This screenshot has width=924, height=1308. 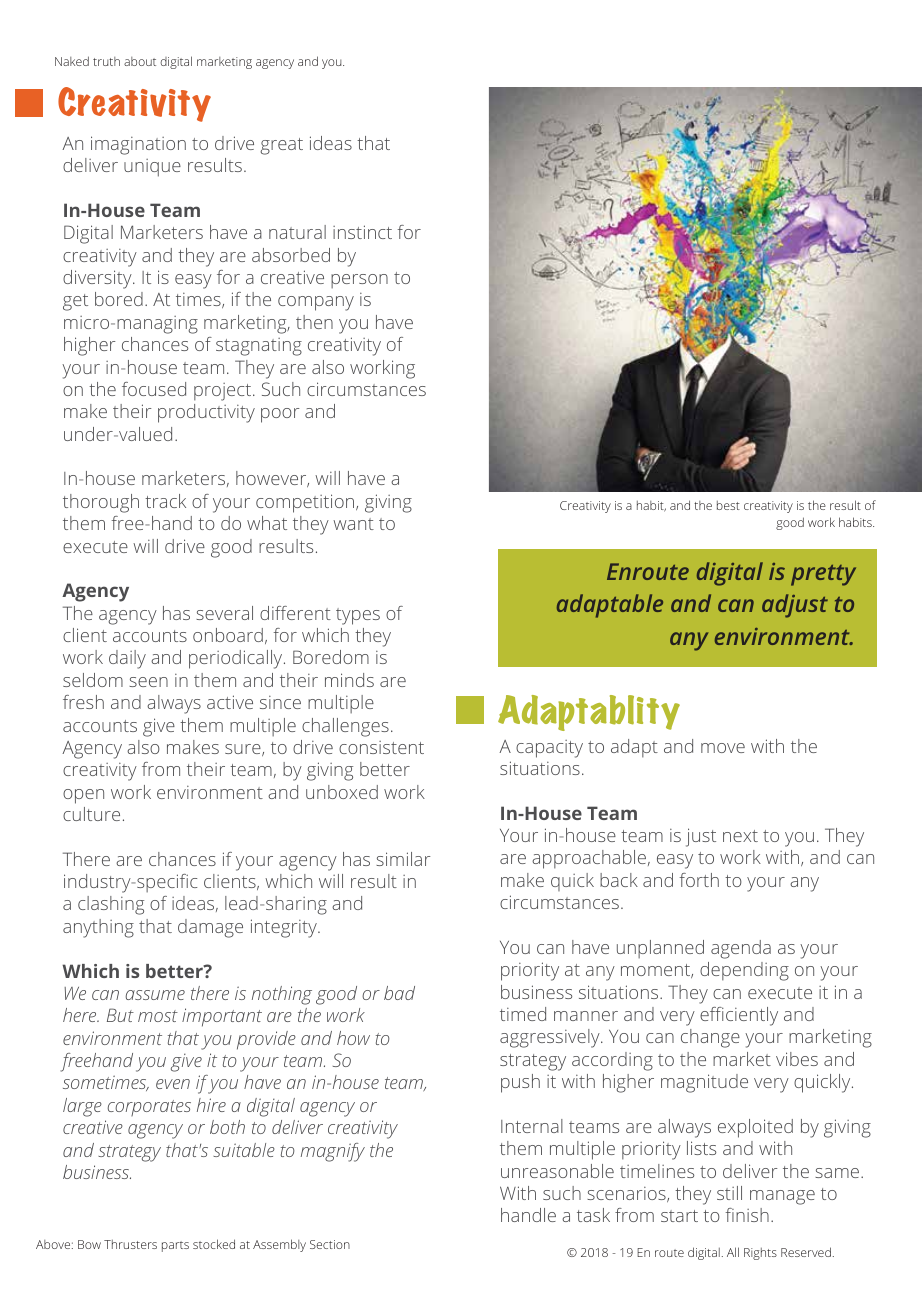 What do you see at coordinates (362, 232) in the screenshot?
I see `instinct` at bounding box center [362, 232].
